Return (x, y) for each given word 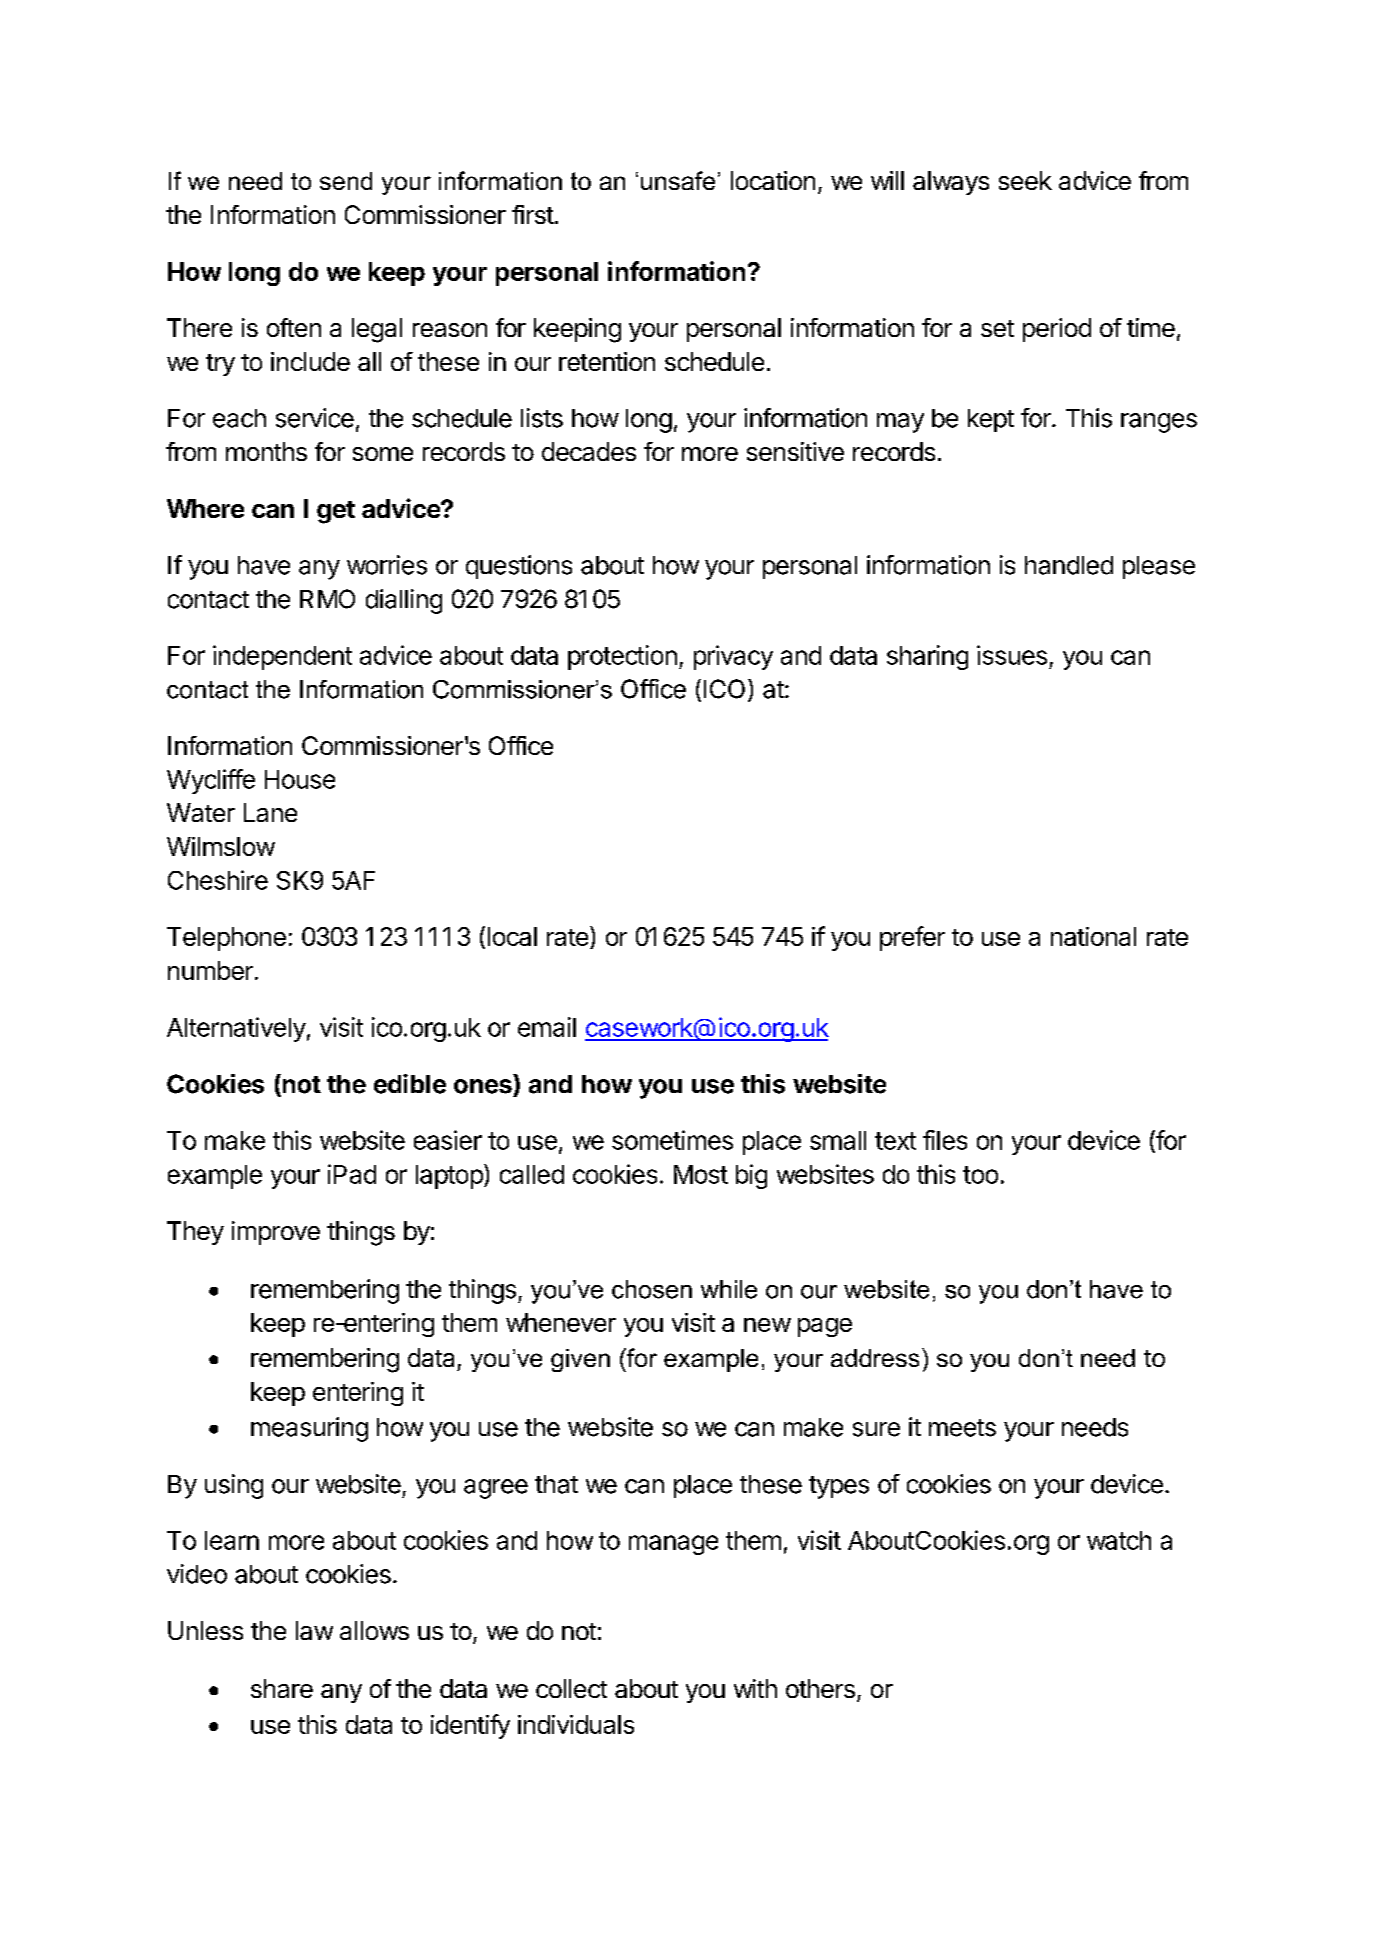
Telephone (226, 939)
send (346, 181)
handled (1069, 565)
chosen (652, 1289)
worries (387, 565)
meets (962, 1428)
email (547, 1027)
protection (622, 657)
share (282, 1688)
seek (1025, 180)
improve (276, 1233)
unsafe (678, 180)
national (1093, 936)
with (755, 1688)
